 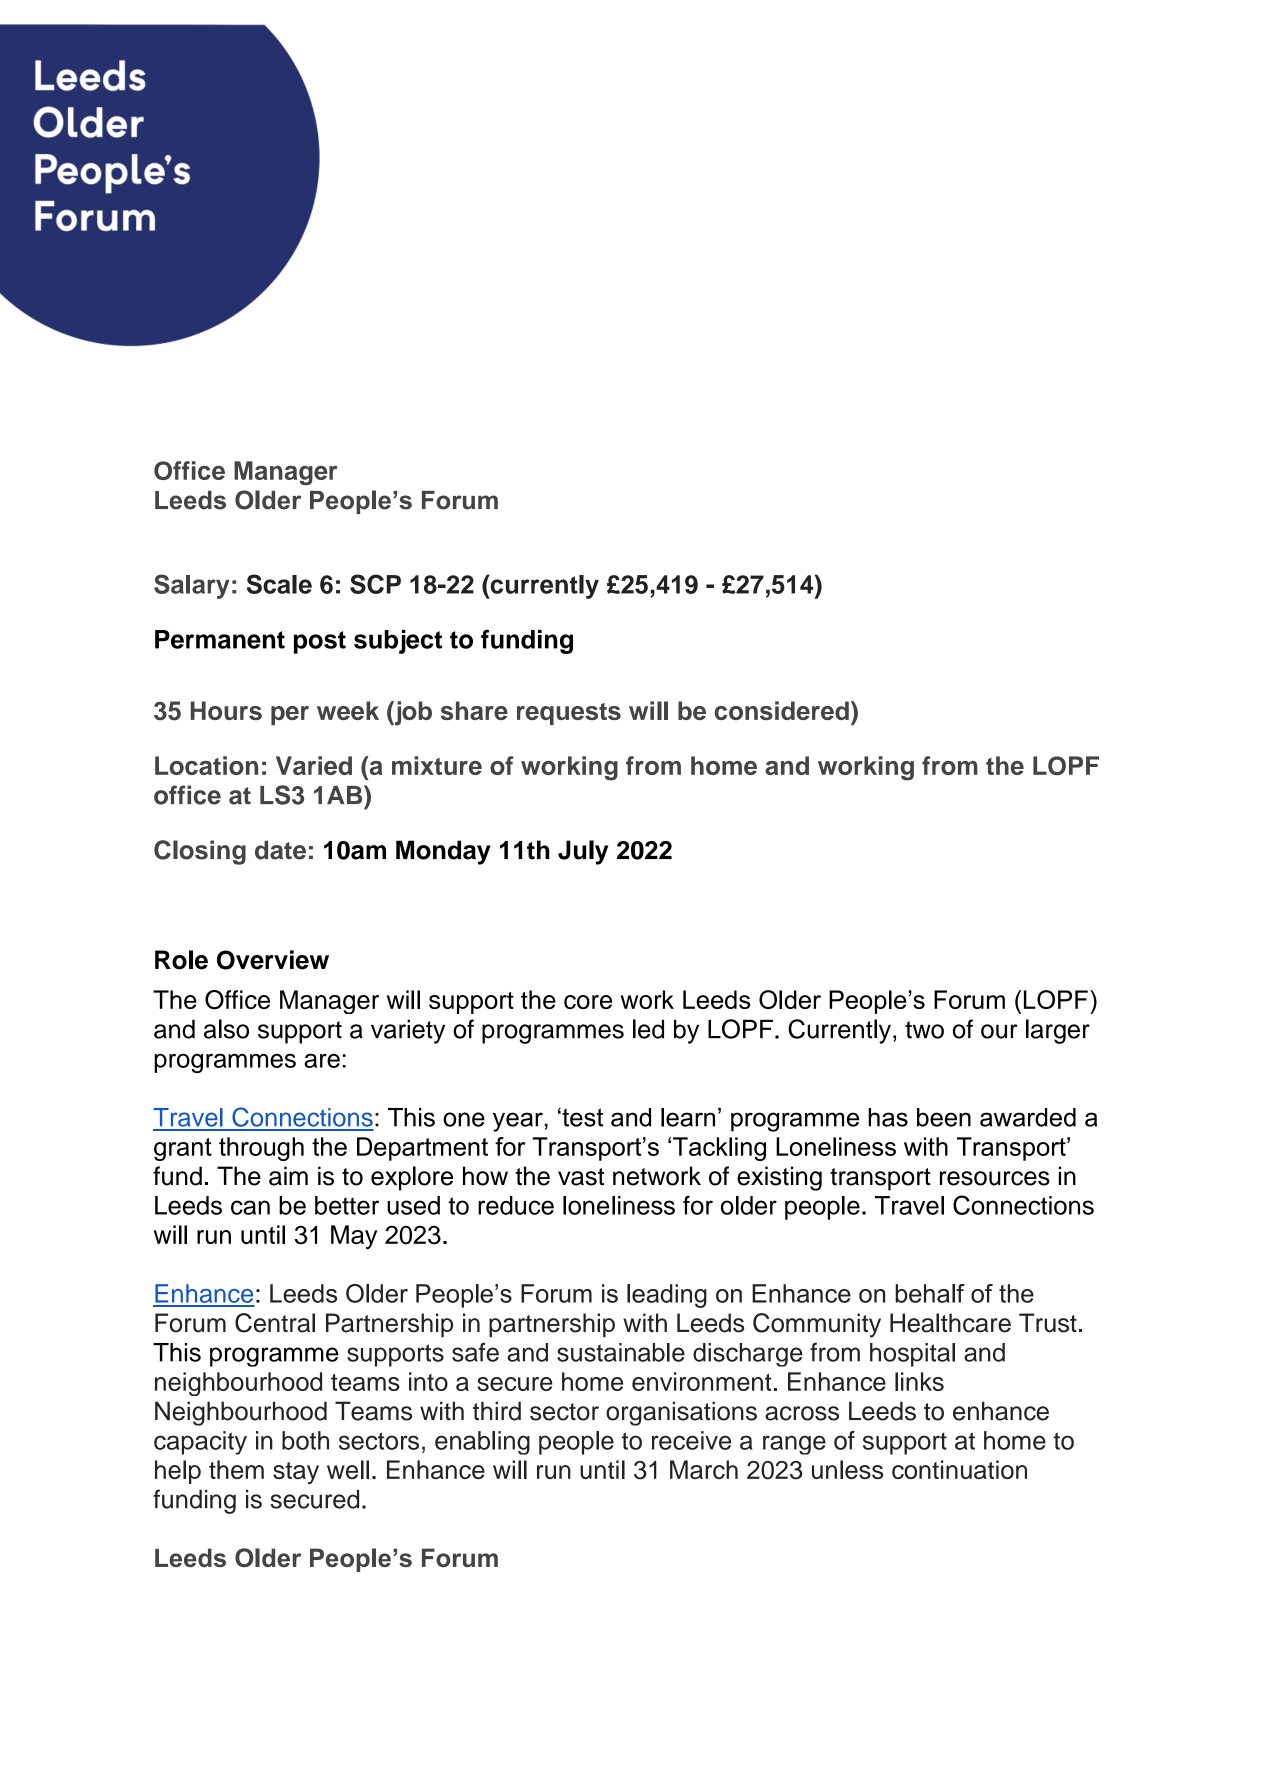 I want to click on behalf, so click(x=930, y=1293).
